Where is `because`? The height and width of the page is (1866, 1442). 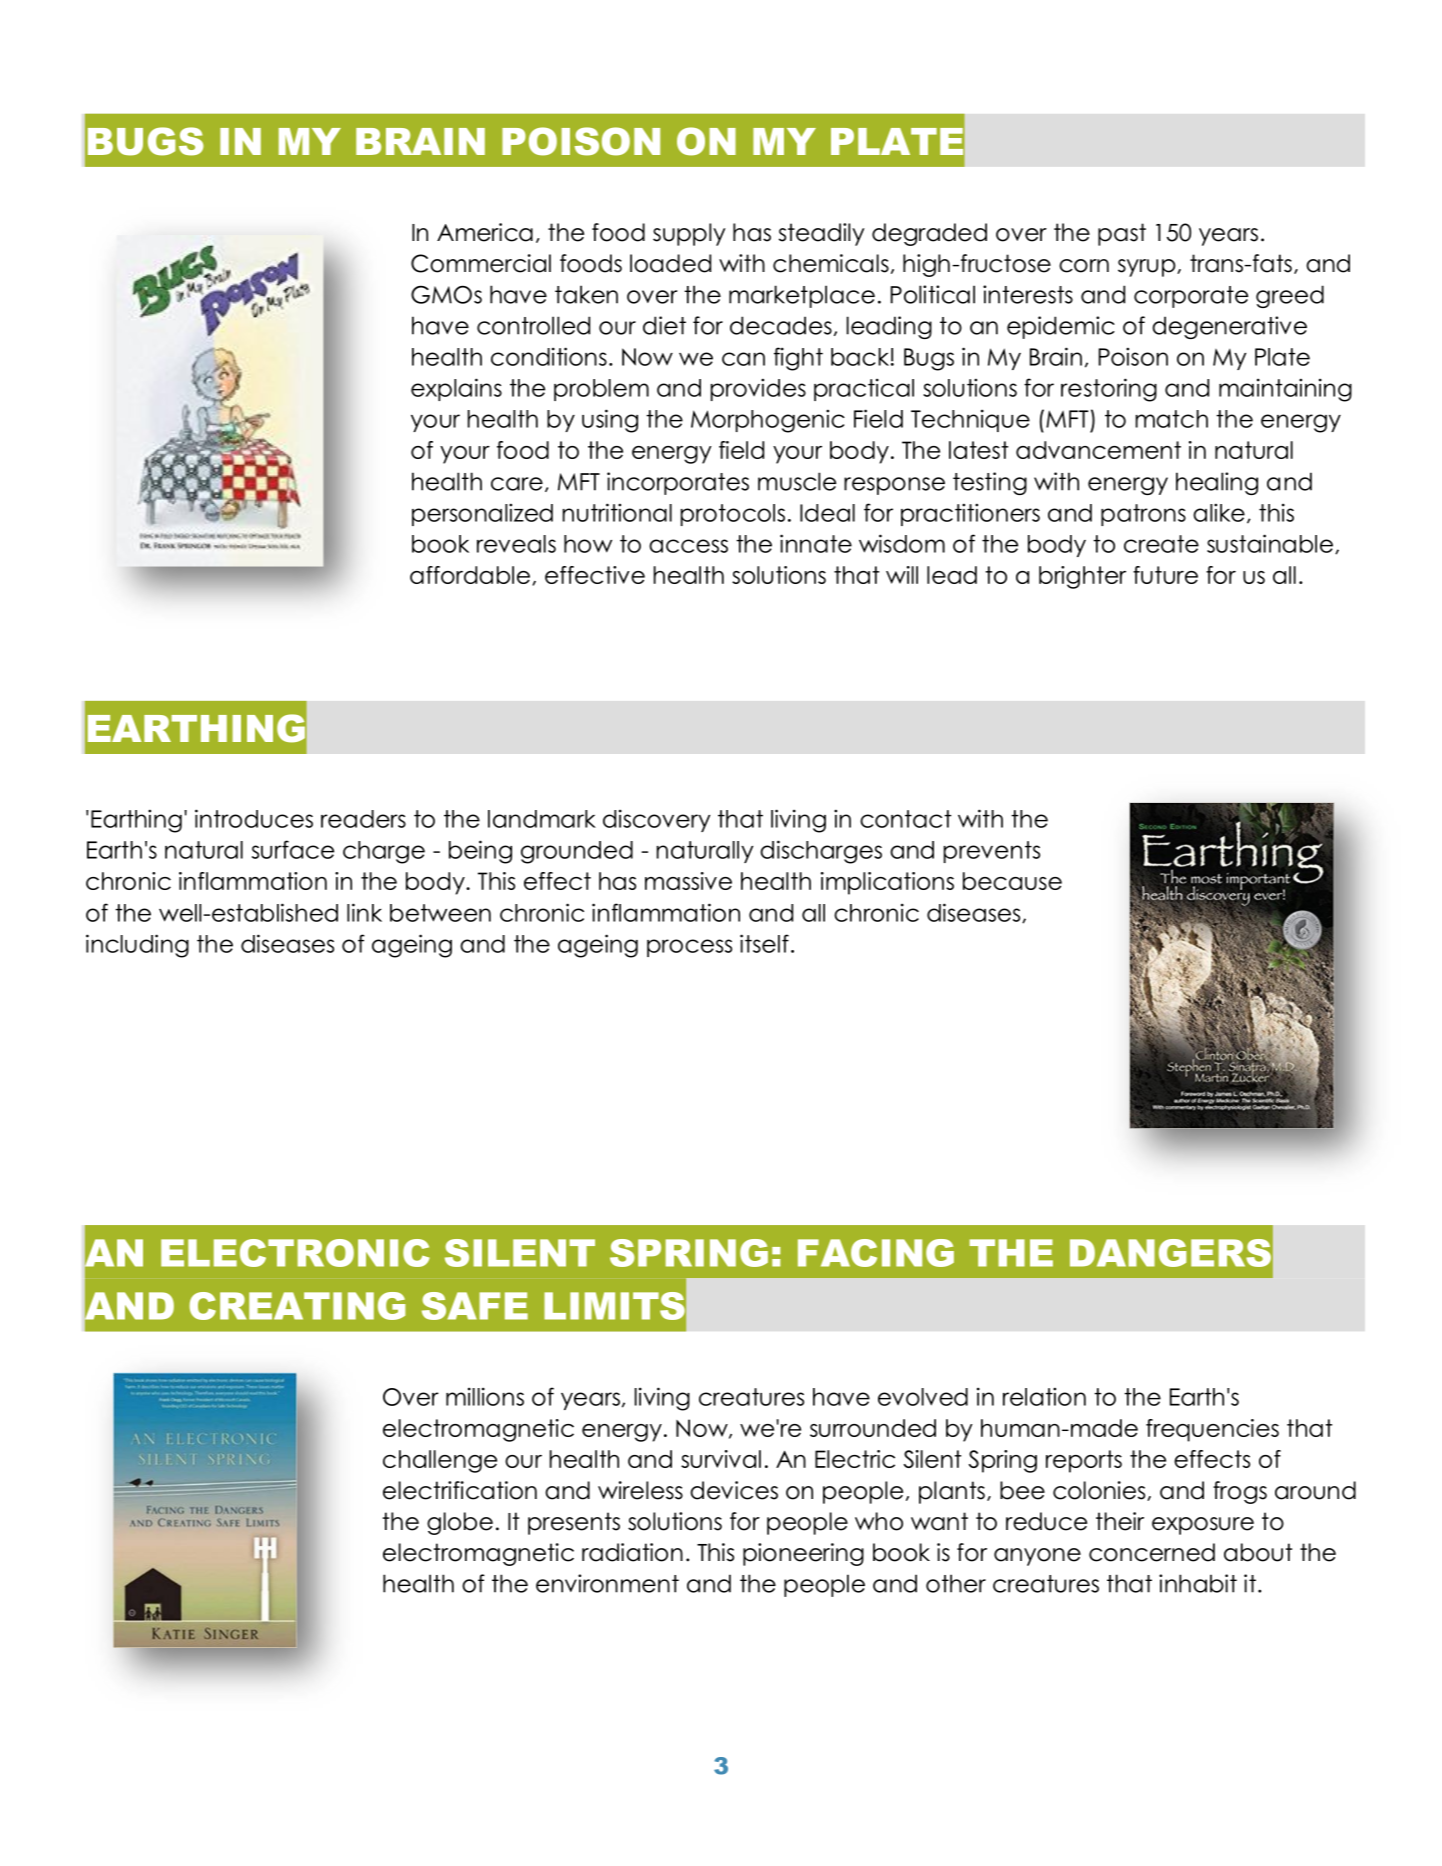
because is located at coordinates (1012, 881).
